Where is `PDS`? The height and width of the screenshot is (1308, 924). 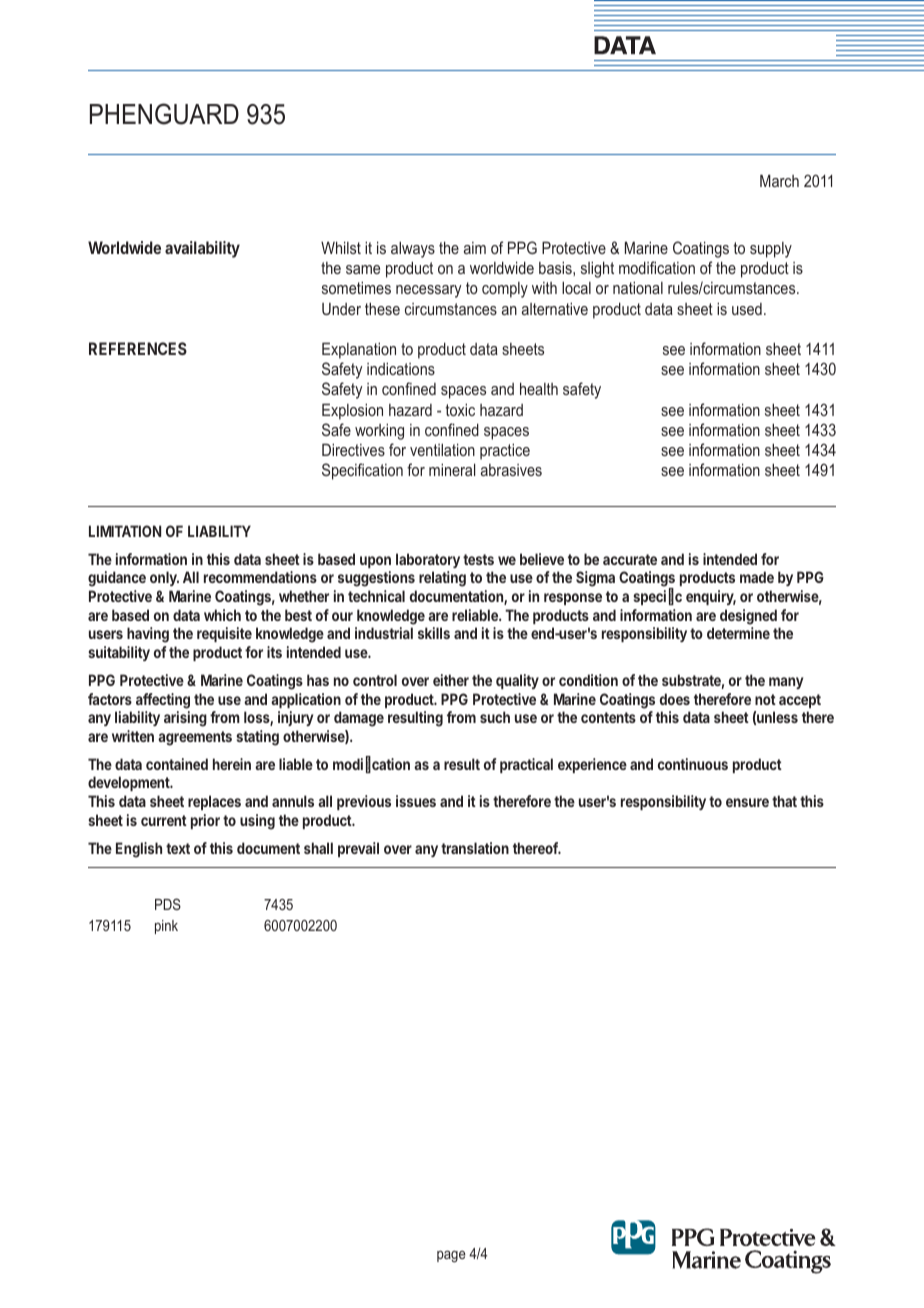 PDS is located at coordinates (168, 904).
